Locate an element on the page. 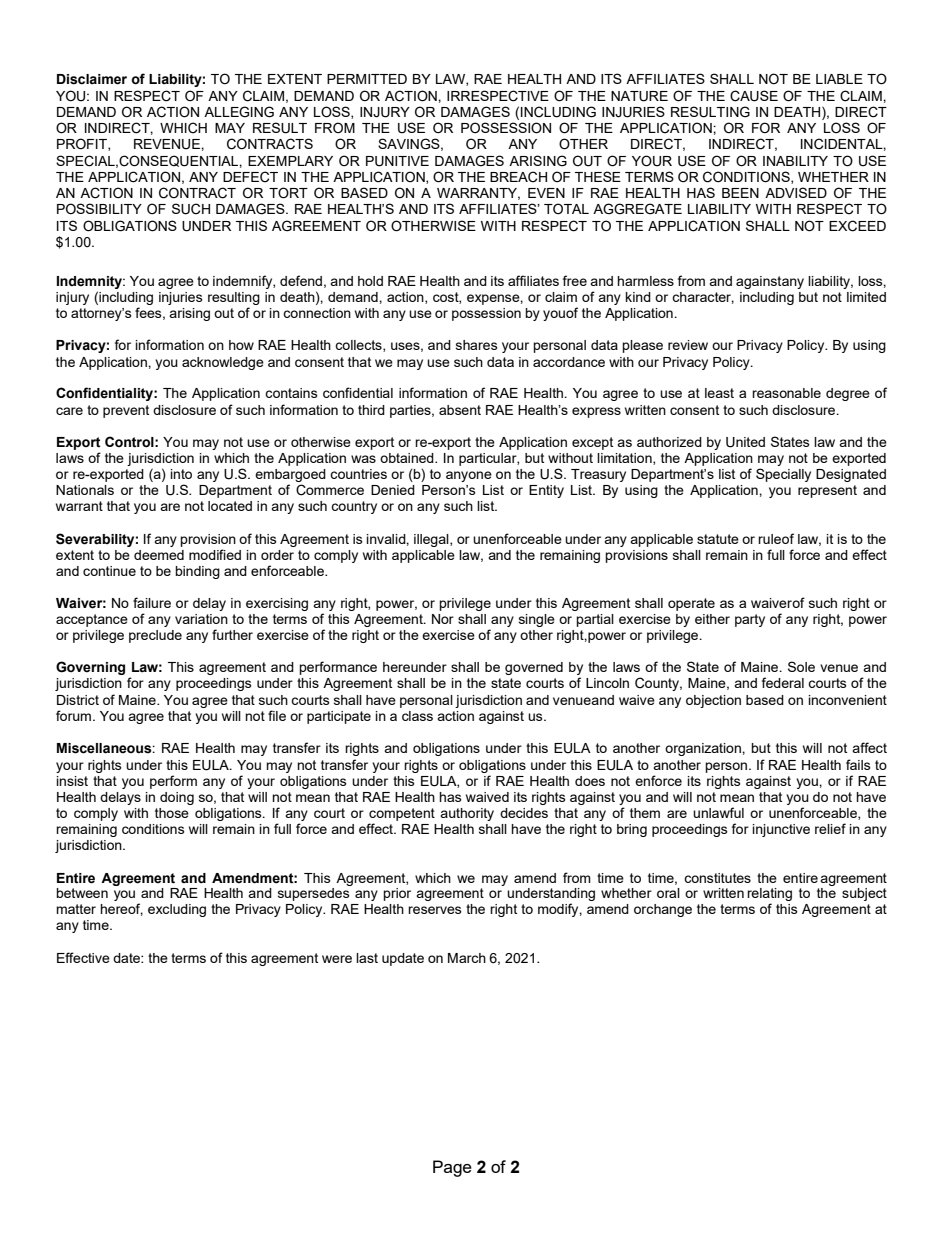 This page has width=952, height=1233. PUNITIVE is located at coordinates (397, 161).
